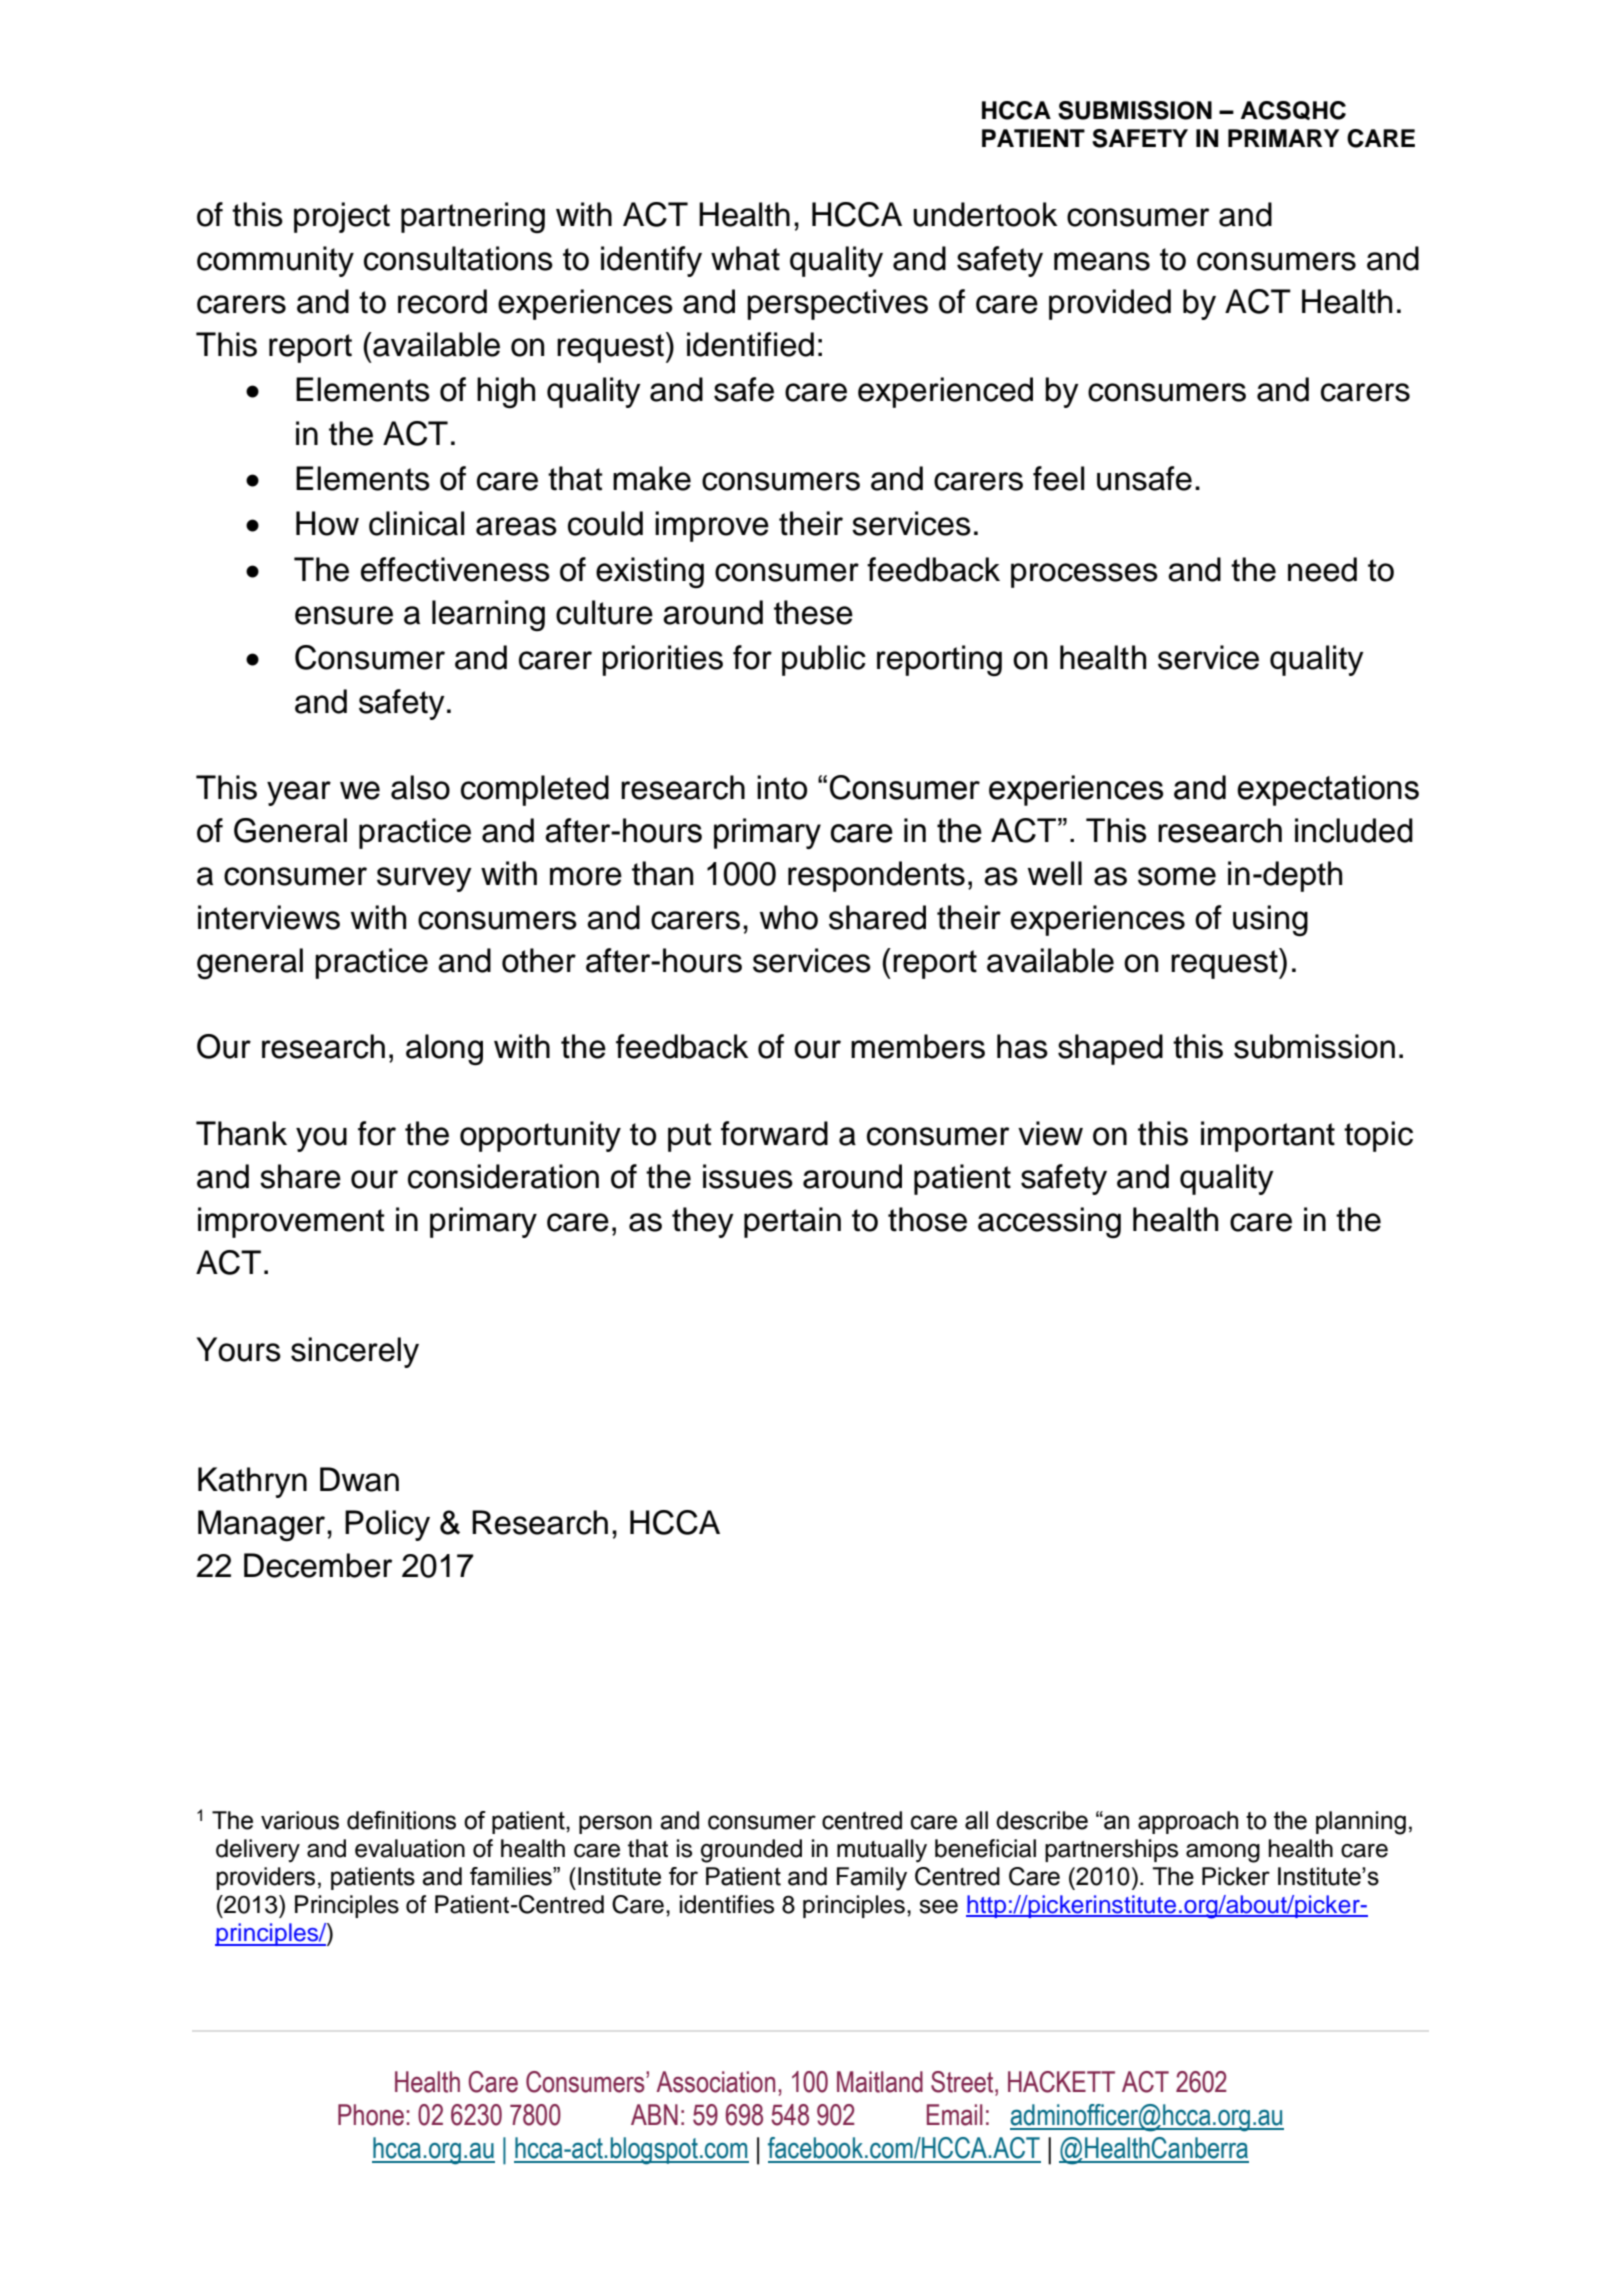 Image resolution: width=1621 pixels, height=2292 pixels. I want to click on Phone, so click(371, 2115).
